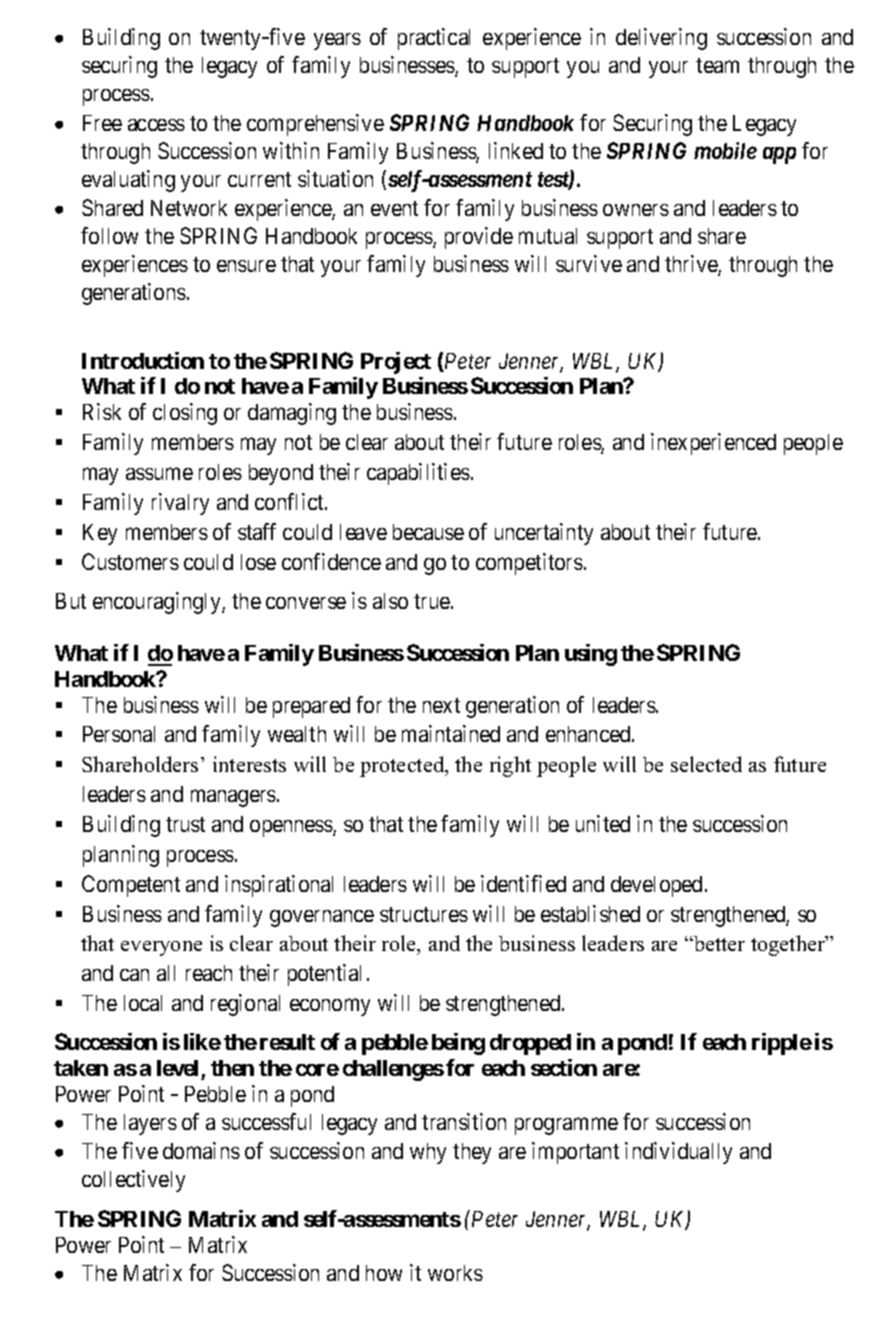 The width and height of the document is (896, 1322). Describe the element at coordinates (156, 125) in the document. I see `access` at that location.
